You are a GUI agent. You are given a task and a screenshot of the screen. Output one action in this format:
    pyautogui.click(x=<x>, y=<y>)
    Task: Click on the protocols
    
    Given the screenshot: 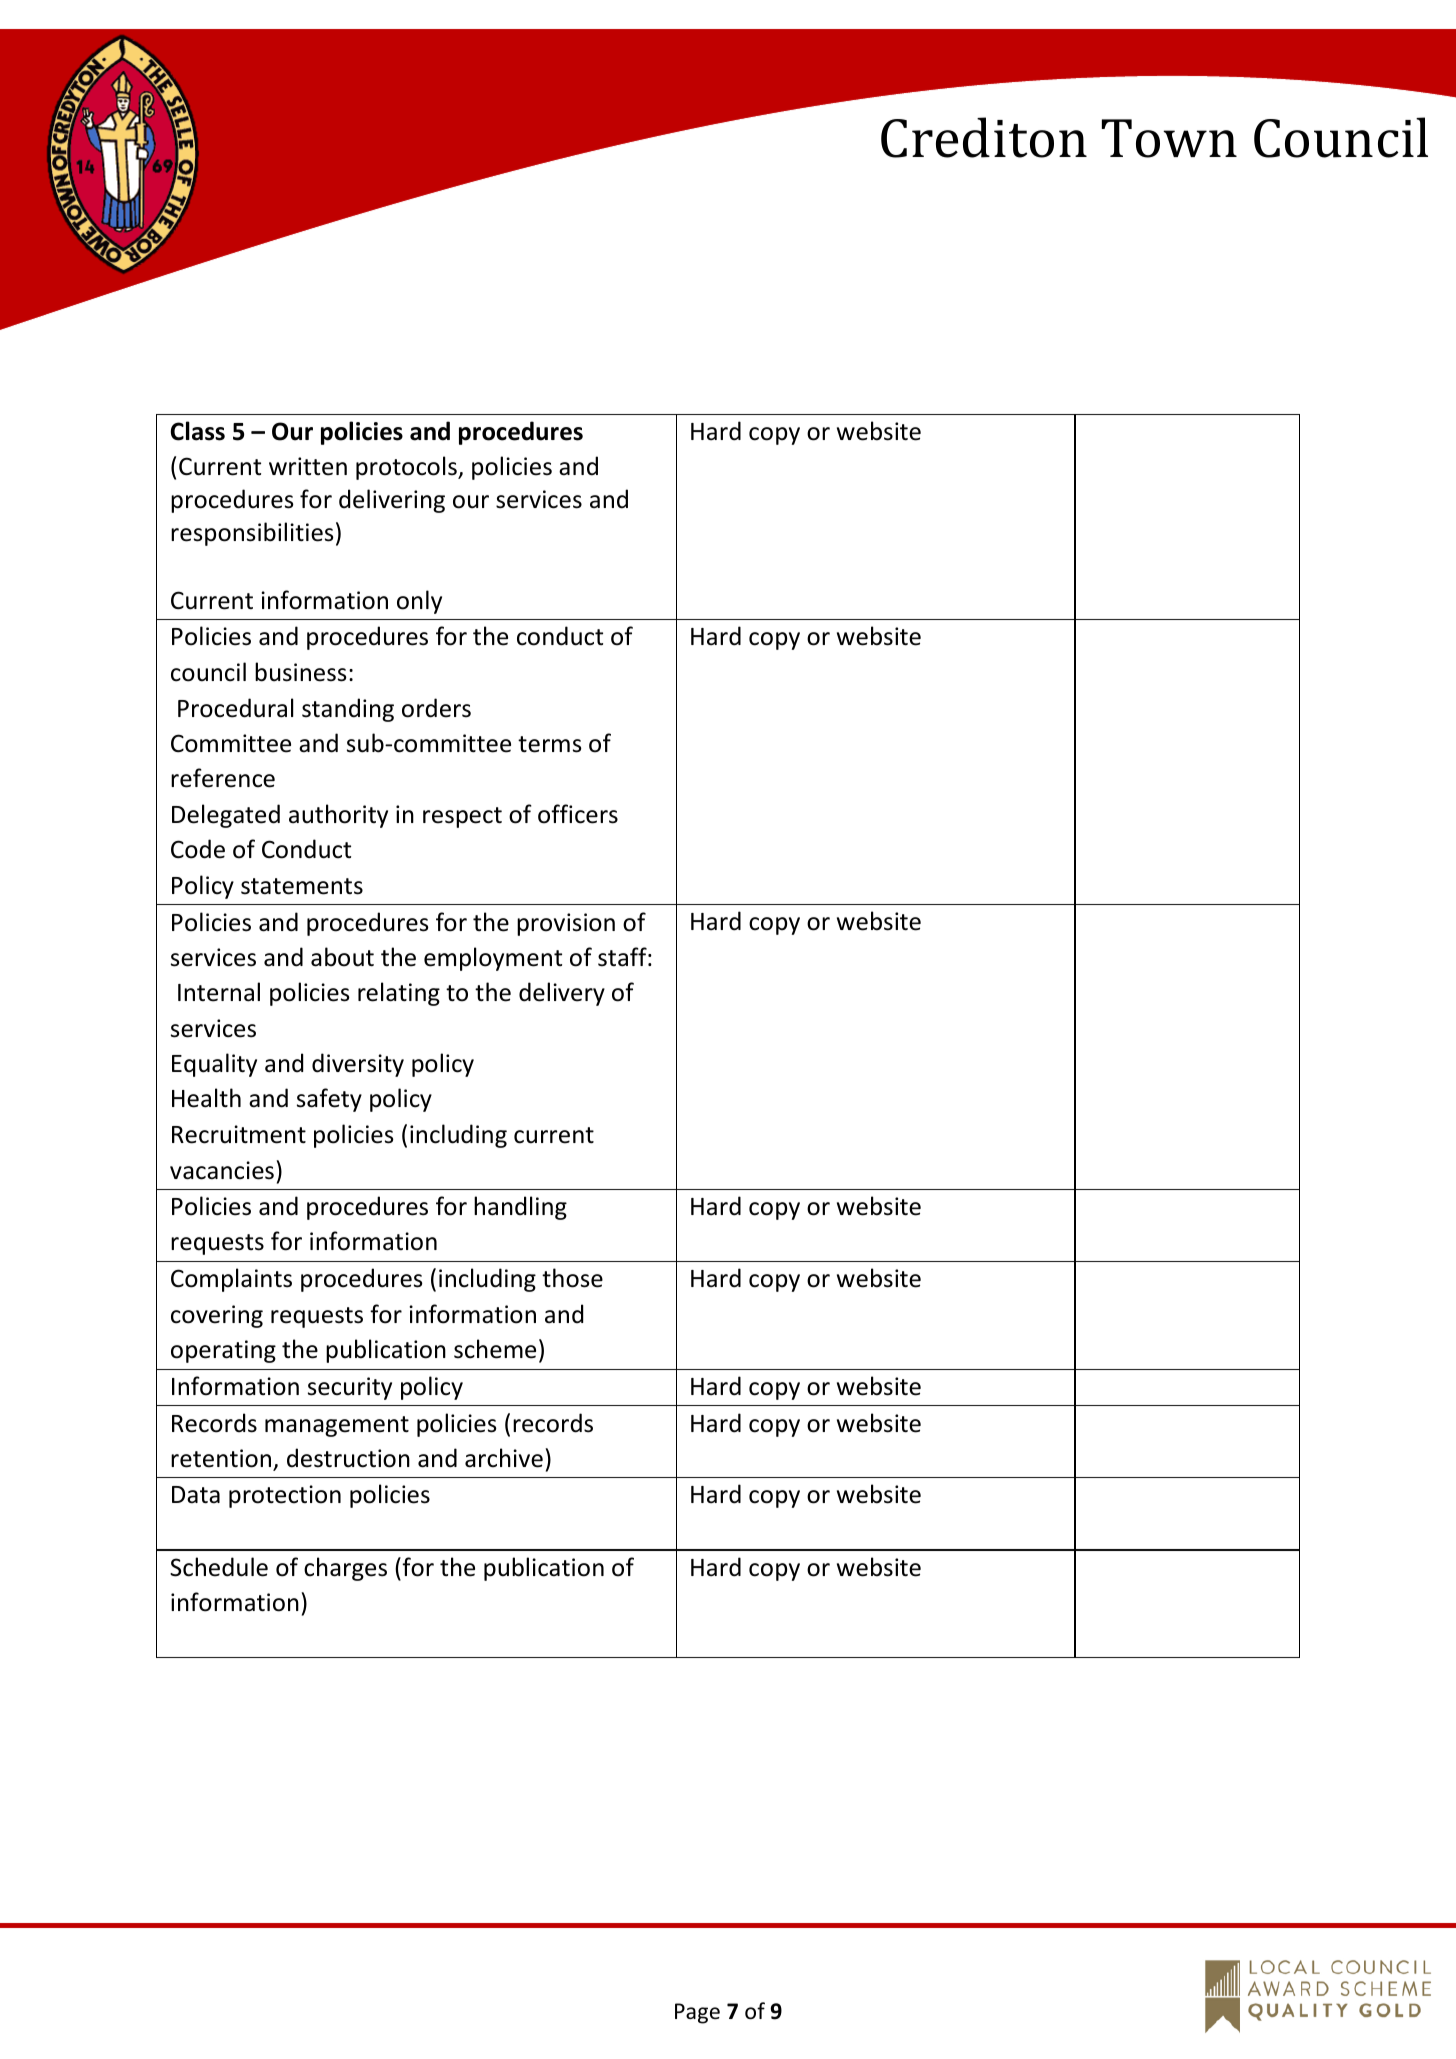 What is the action you would take?
    pyautogui.click(x=407, y=468)
